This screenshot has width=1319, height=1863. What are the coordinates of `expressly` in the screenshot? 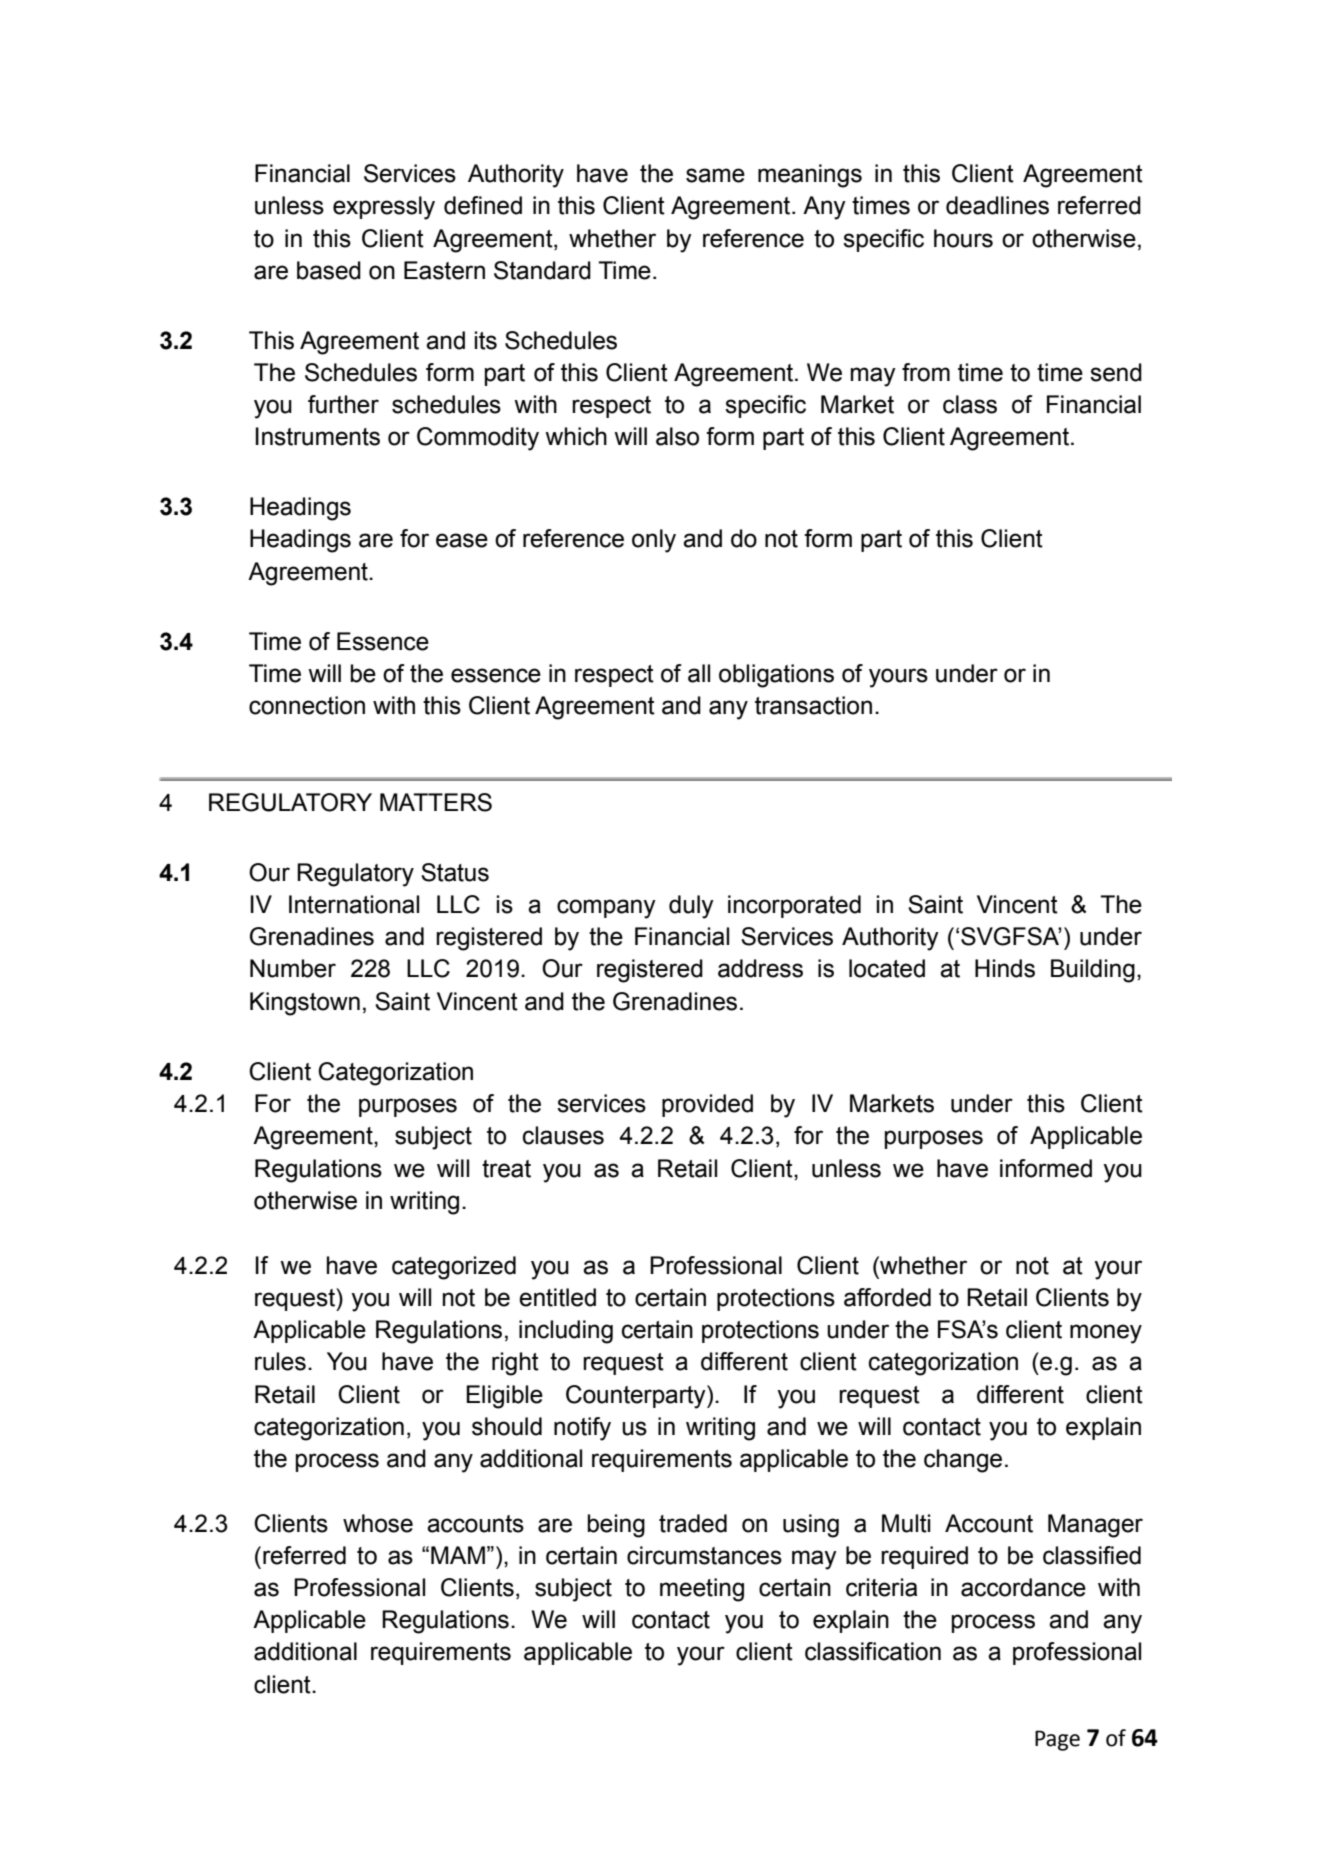 It's located at (384, 208).
